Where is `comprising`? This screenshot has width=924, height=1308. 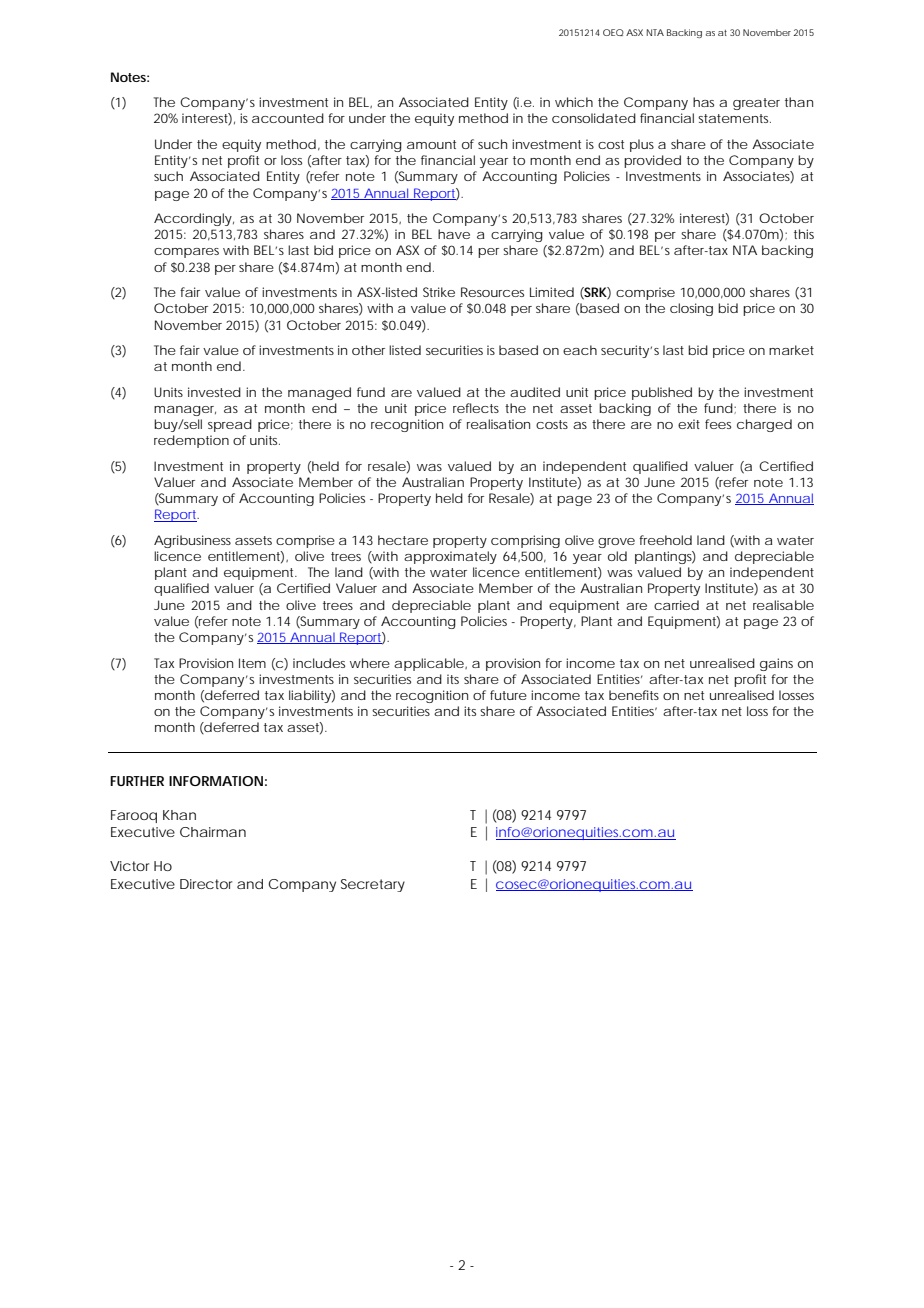 comprising is located at coordinates (525, 541).
